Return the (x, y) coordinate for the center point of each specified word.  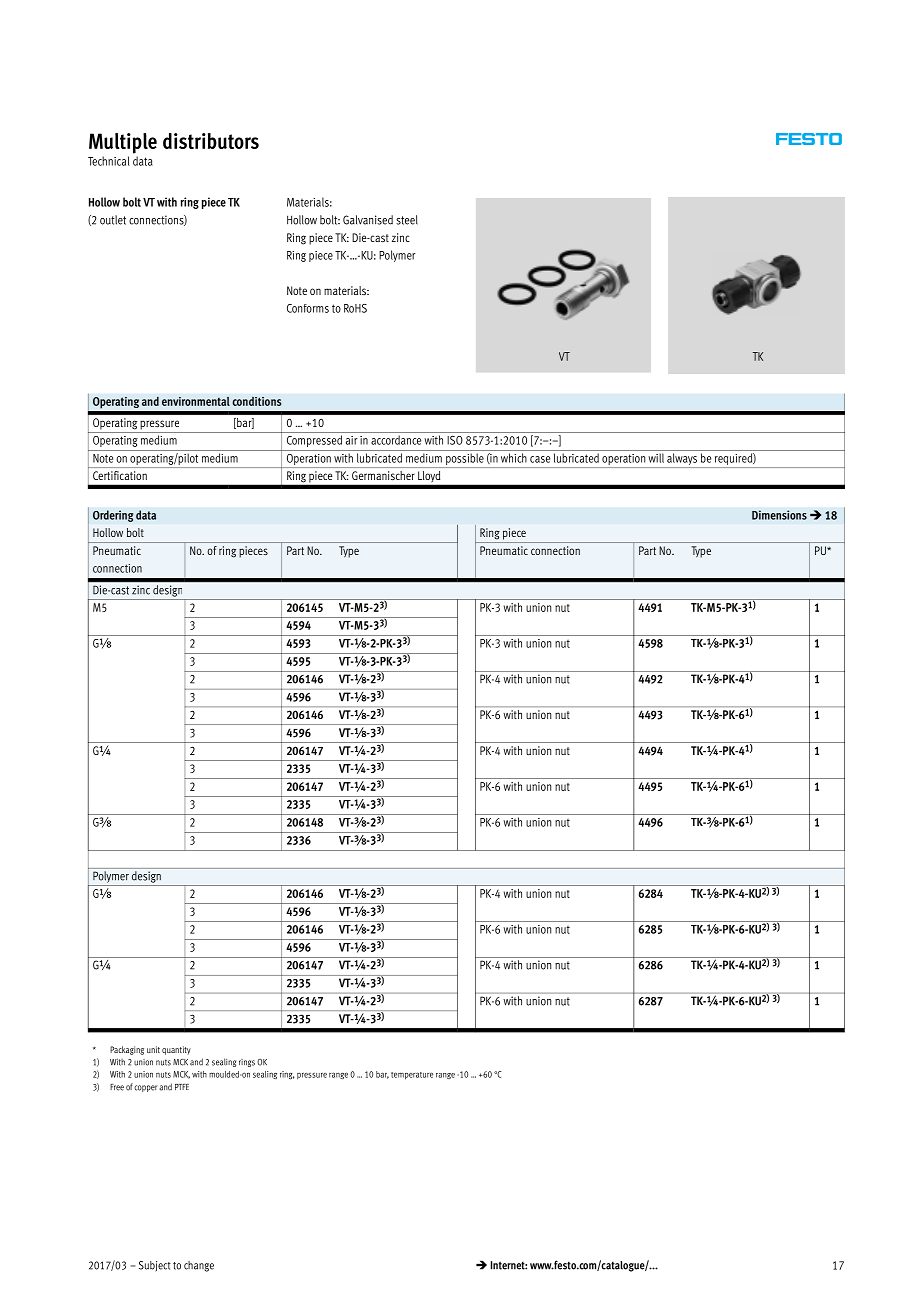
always (682, 459)
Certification (120, 475)
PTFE (182, 1087)
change (199, 1266)
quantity (176, 1050)
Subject (155, 1266)
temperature (412, 1076)
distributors (211, 141)
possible (465, 460)
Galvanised (368, 220)
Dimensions (779, 515)
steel (407, 220)
